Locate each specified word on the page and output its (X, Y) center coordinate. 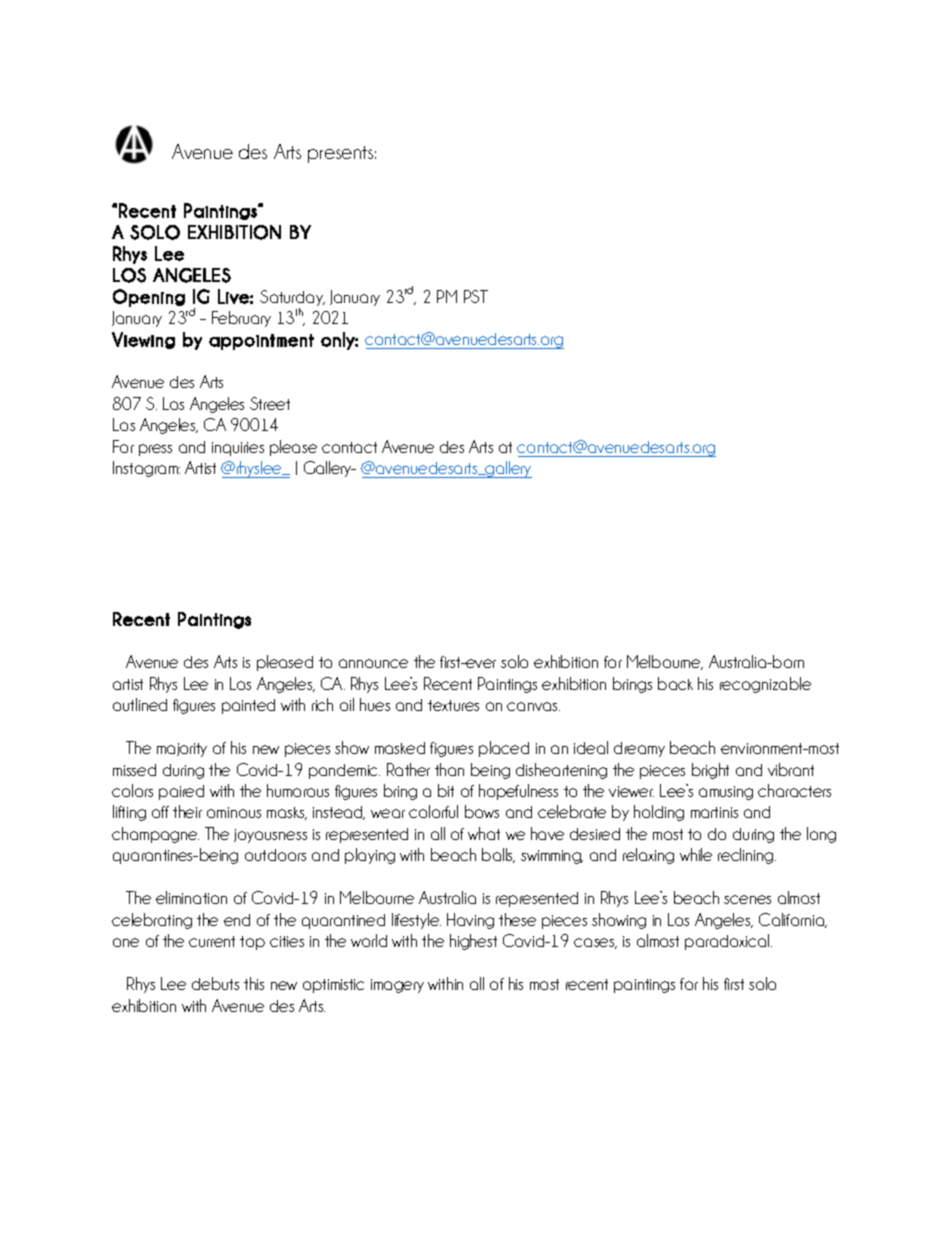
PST (476, 296)
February (241, 319)
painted (248, 706)
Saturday (292, 298)
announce (373, 663)
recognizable (765, 685)
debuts (215, 983)
